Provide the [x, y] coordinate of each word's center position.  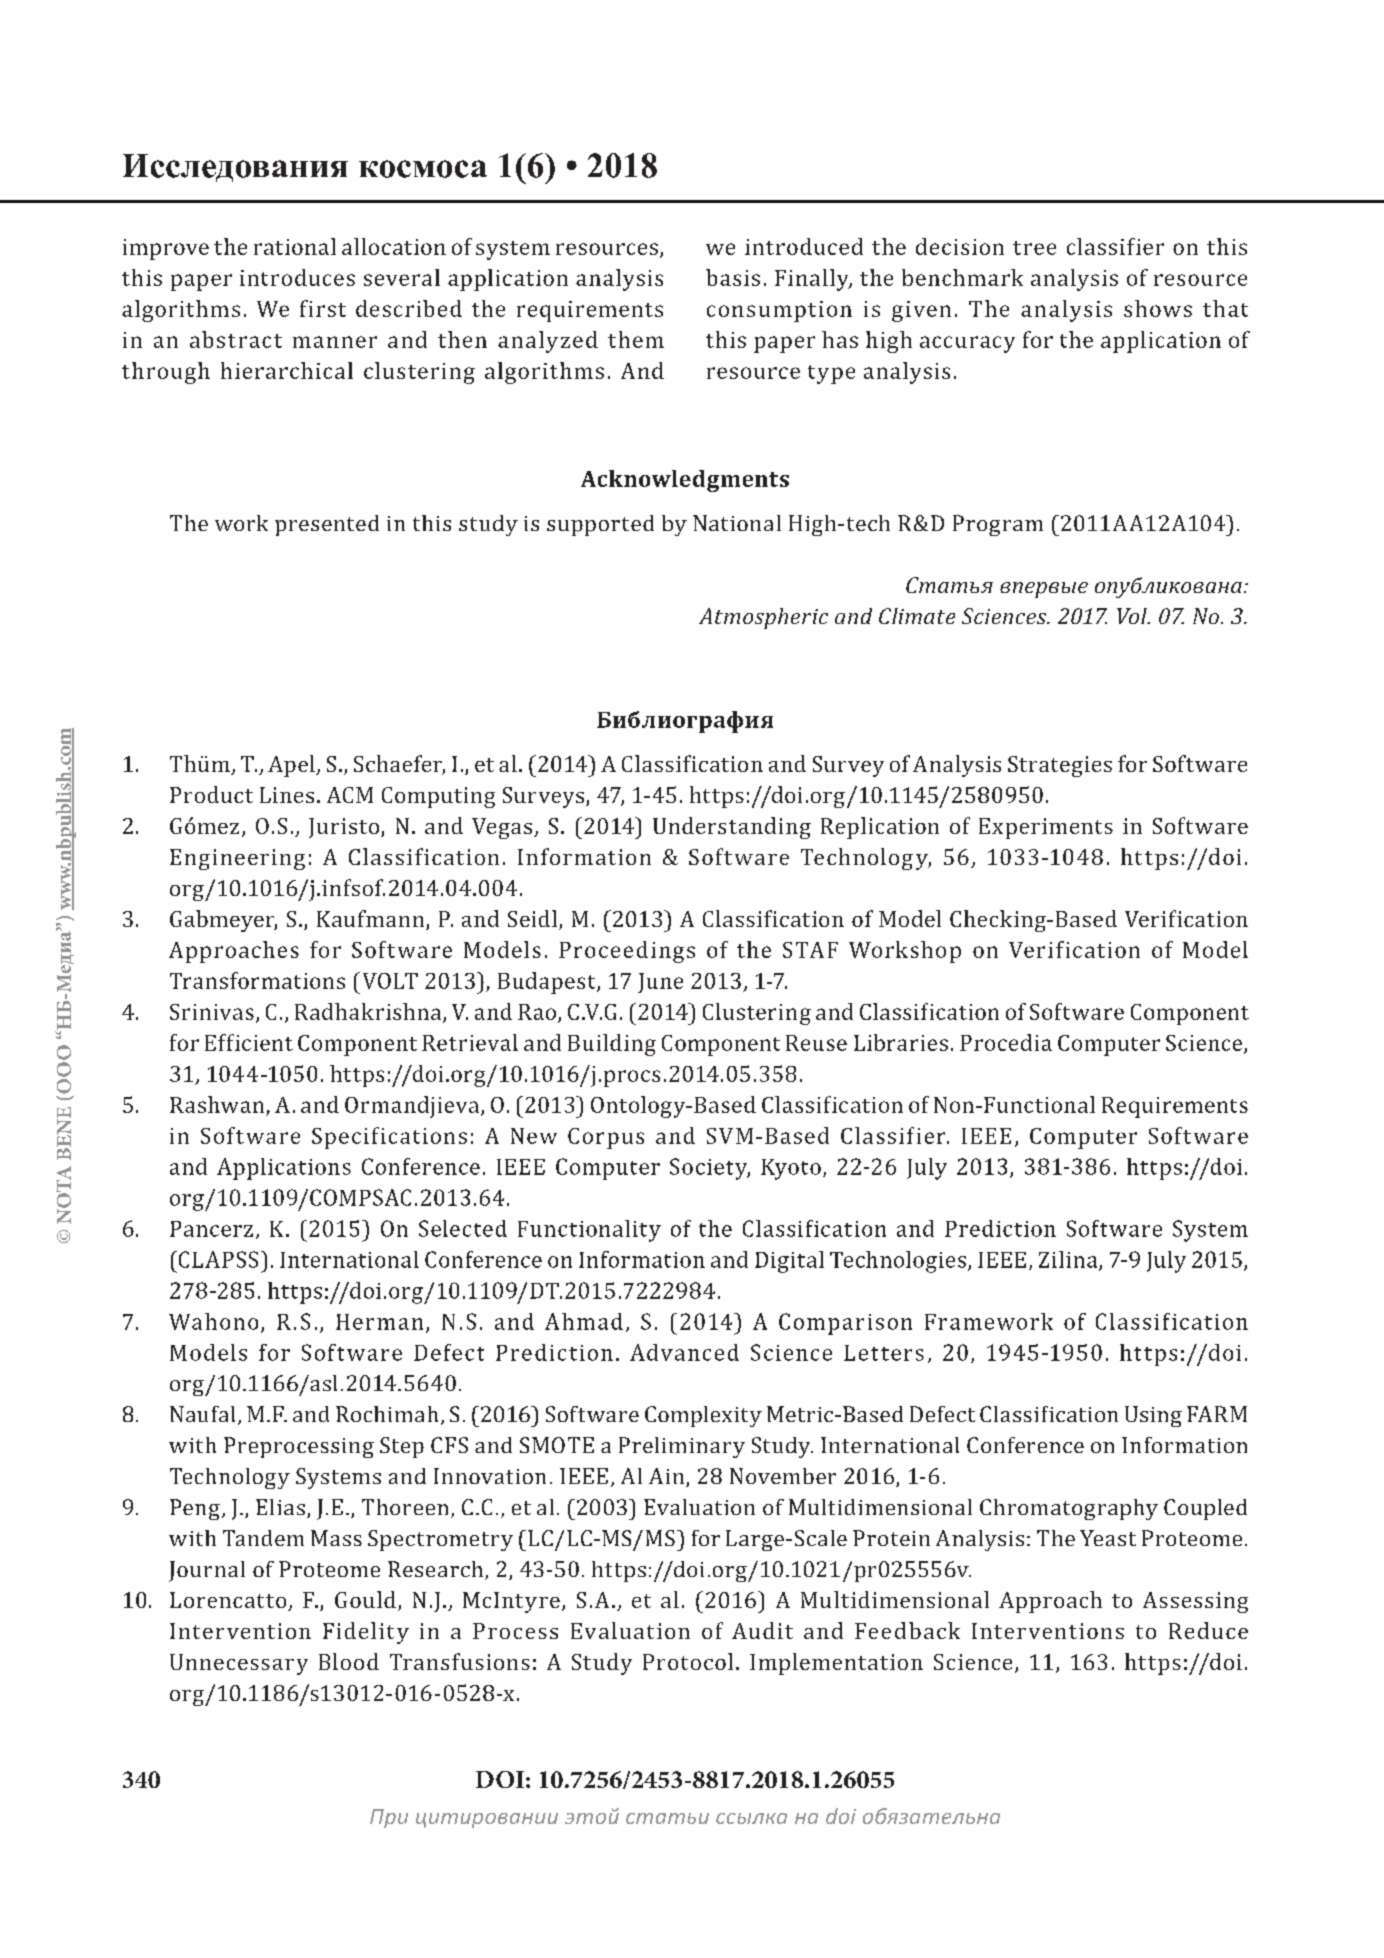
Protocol [688, 1661]
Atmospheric [763, 618]
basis [733, 277]
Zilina [1069, 1260]
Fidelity [366, 1633]
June [660, 983]
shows [1158, 308]
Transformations [257, 980]
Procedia [1006, 1042]
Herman [379, 1322]
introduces [297, 277]
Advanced [684, 1352]
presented [327, 525]
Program [998, 525]
